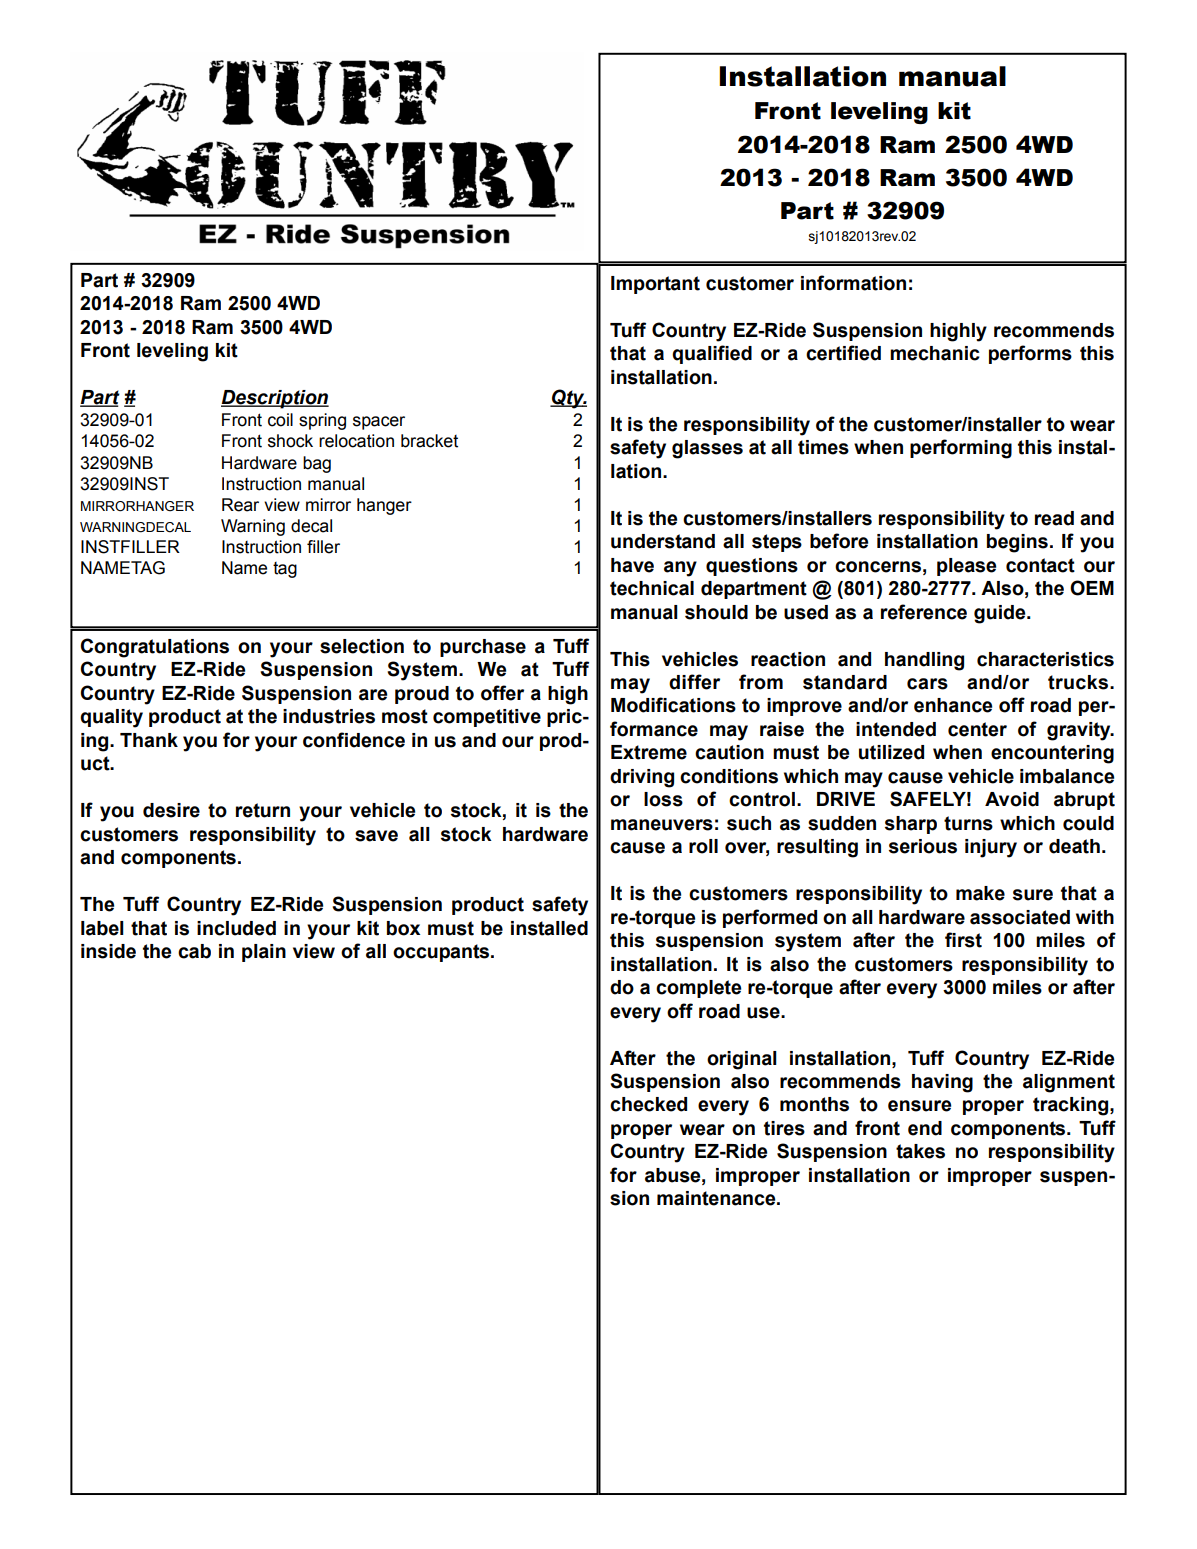 This screenshot has height=1549, width=1197. Describe the element at coordinates (663, 541) in the screenshot. I see `understand` at that location.
